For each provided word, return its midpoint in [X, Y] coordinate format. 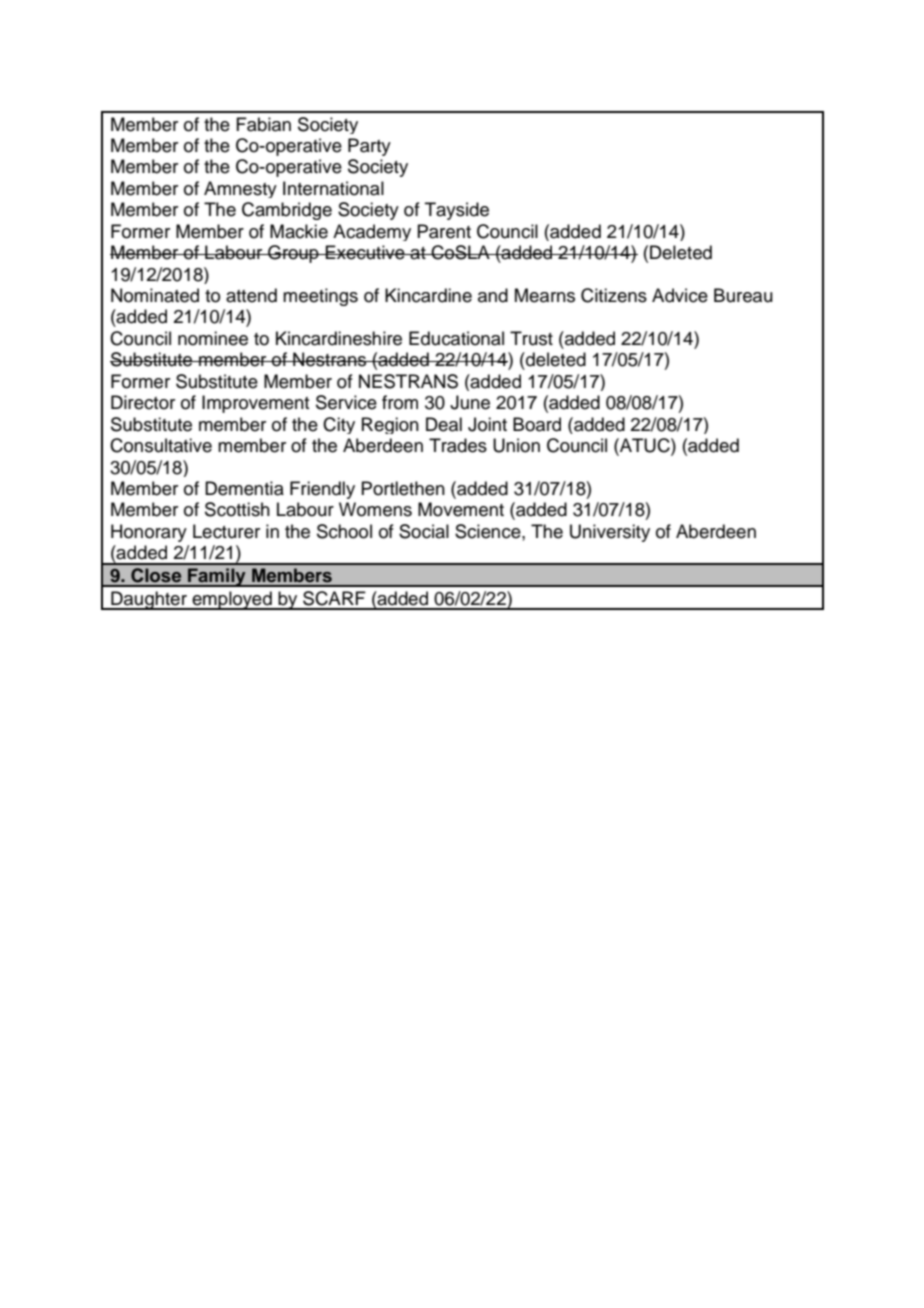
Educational [456, 338]
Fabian [263, 124]
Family [217, 577]
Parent [444, 231]
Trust [531, 338]
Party [369, 147]
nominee [213, 338]
